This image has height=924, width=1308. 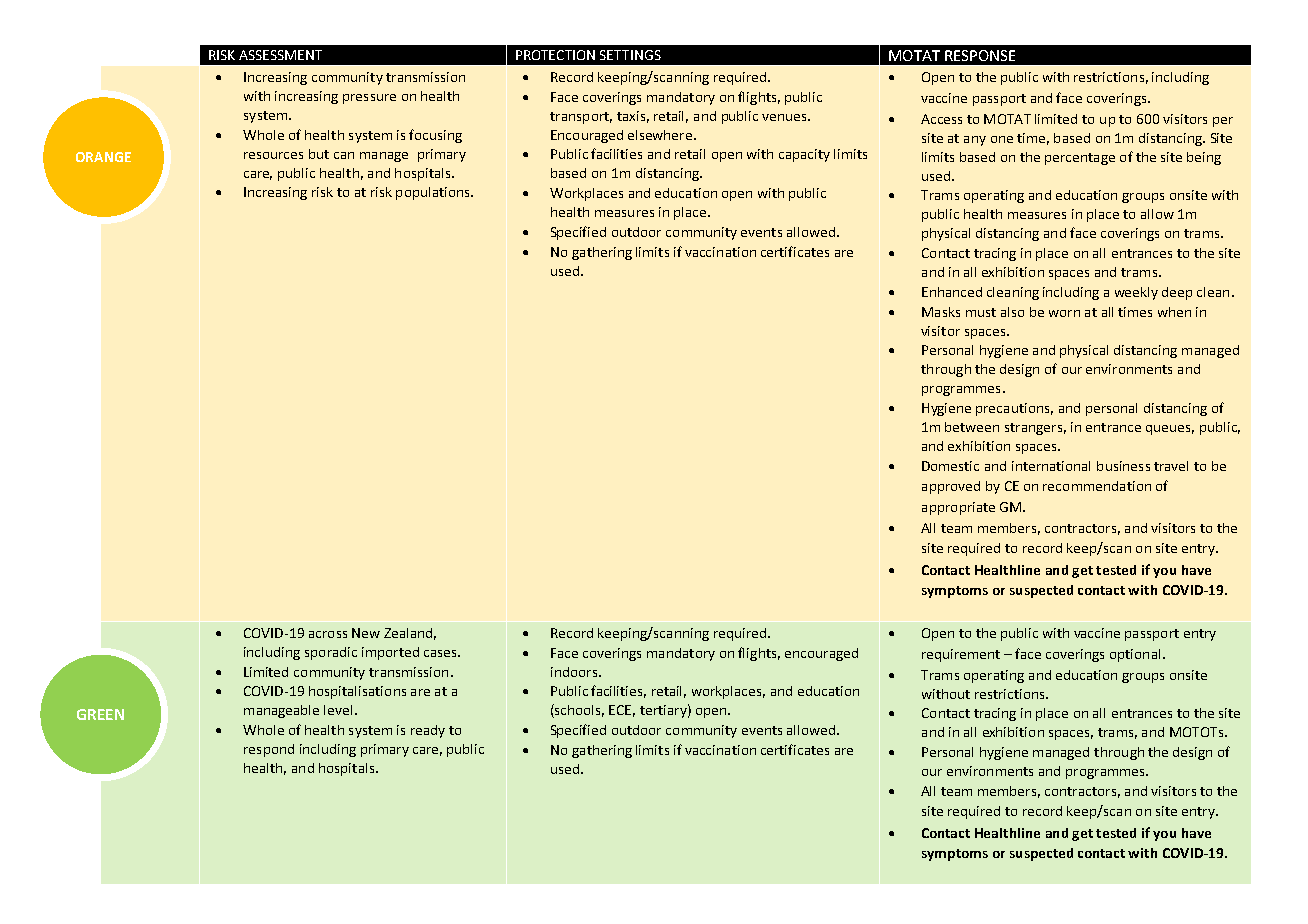 What do you see at coordinates (575, 672) in the image?
I see `indoors` at bounding box center [575, 672].
